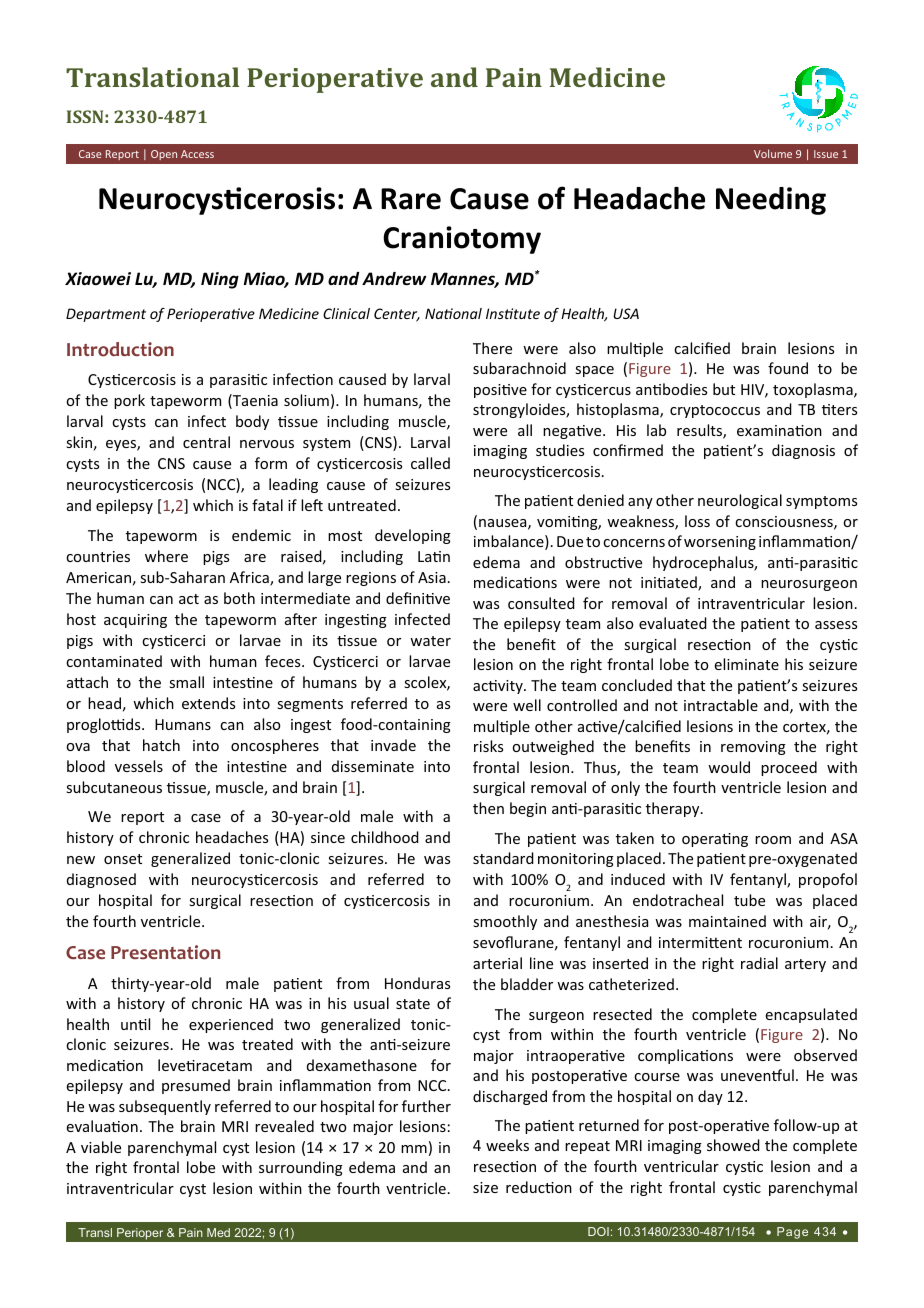  I want to click on viable, so click(101, 1147).
